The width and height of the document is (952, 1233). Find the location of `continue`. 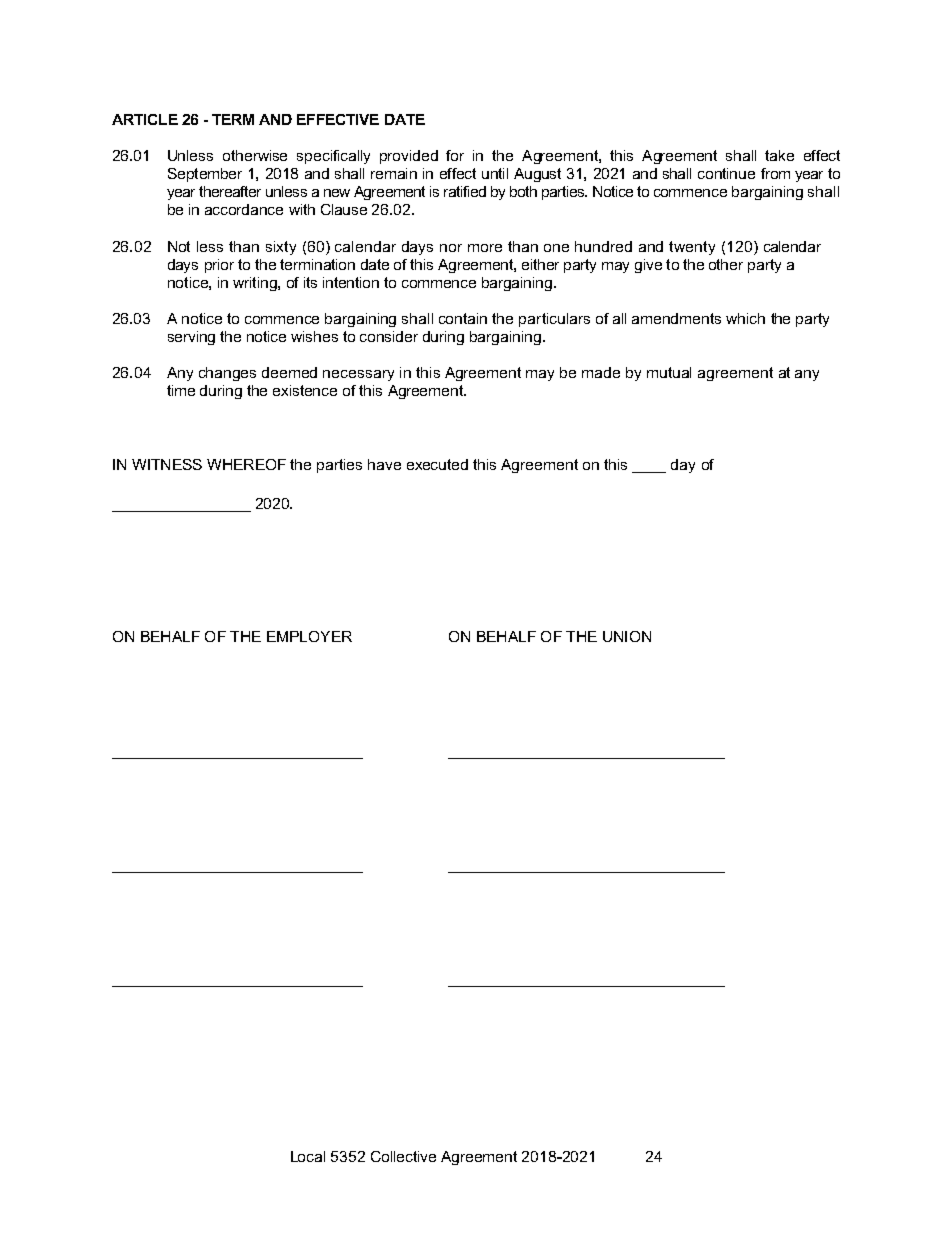

continue is located at coordinates (726, 173).
